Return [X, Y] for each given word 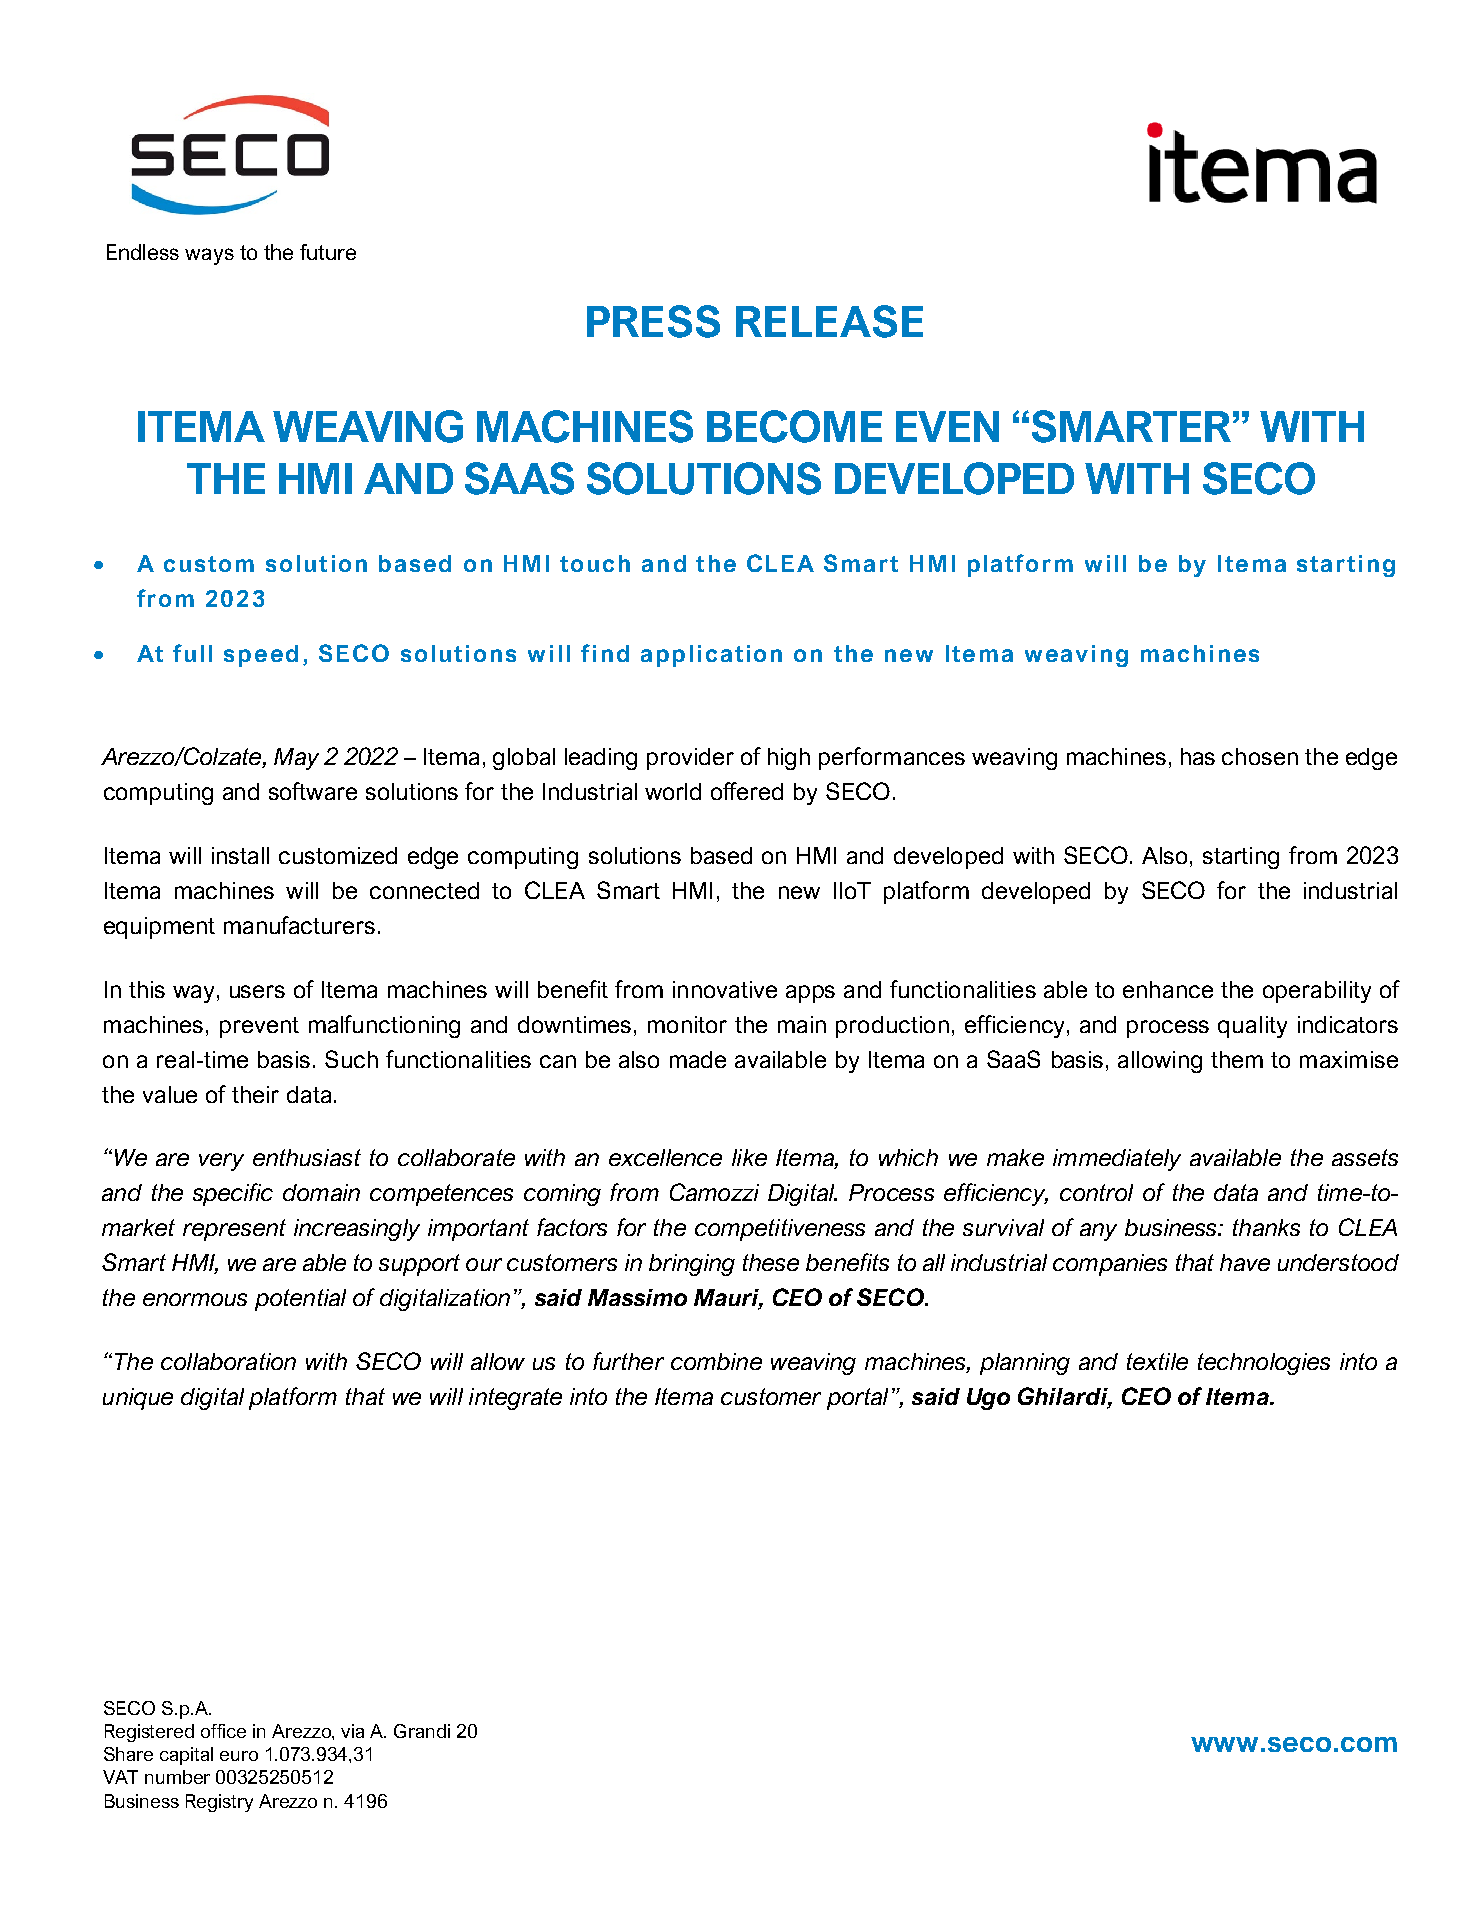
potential [300, 1300]
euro [239, 1756]
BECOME [794, 426]
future [328, 252]
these [771, 1262]
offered [747, 791]
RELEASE [829, 321]
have [1245, 1262]
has [1198, 756]
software [313, 791]
